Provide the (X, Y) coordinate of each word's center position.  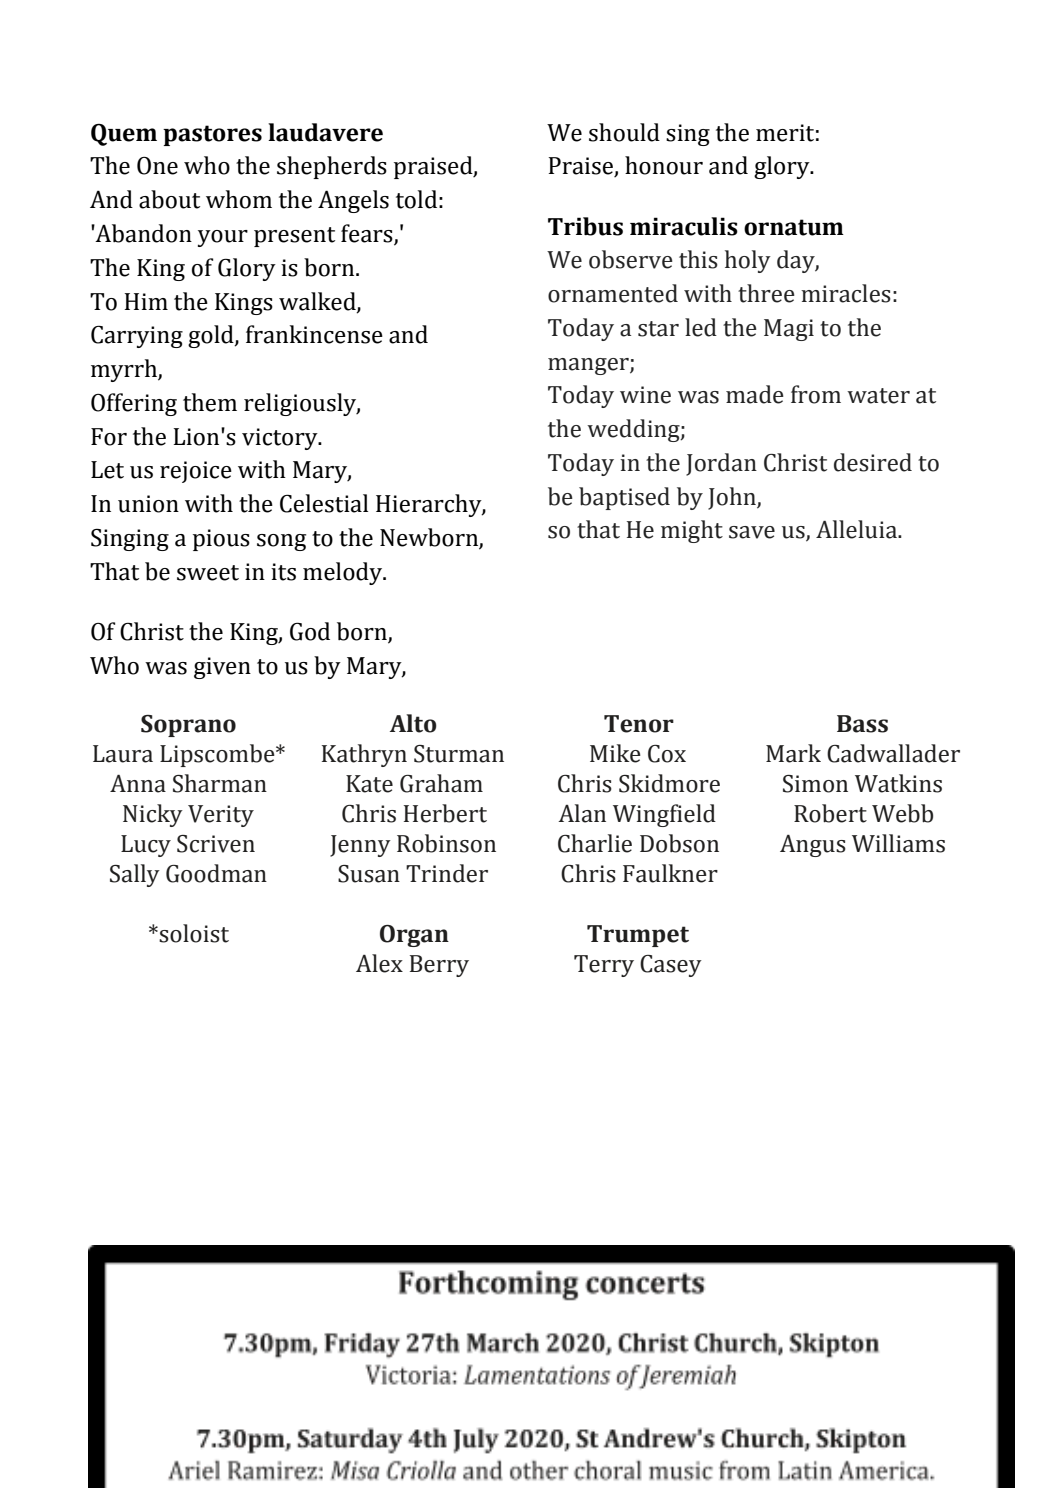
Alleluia (857, 529)
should (624, 132)
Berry (439, 966)
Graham (441, 783)
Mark (793, 753)
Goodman (216, 873)
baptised (624, 498)
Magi (789, 330)
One (157, 166)
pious (221, 540)
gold (212, 336)
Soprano (188, 726)
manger (589, 366)
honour (664, 165)
